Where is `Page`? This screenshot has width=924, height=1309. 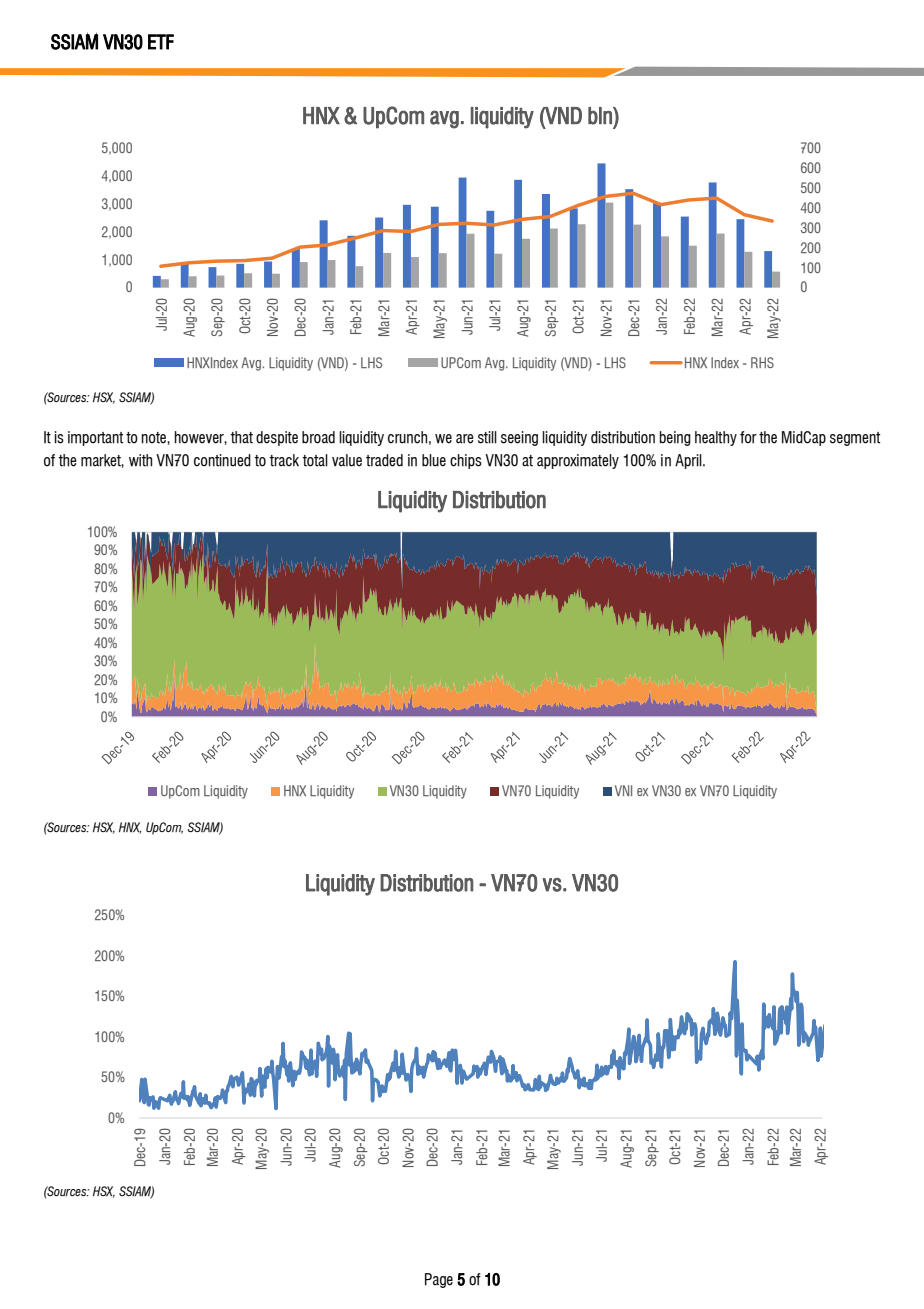 Page is located at coordinates (439, 1280).
